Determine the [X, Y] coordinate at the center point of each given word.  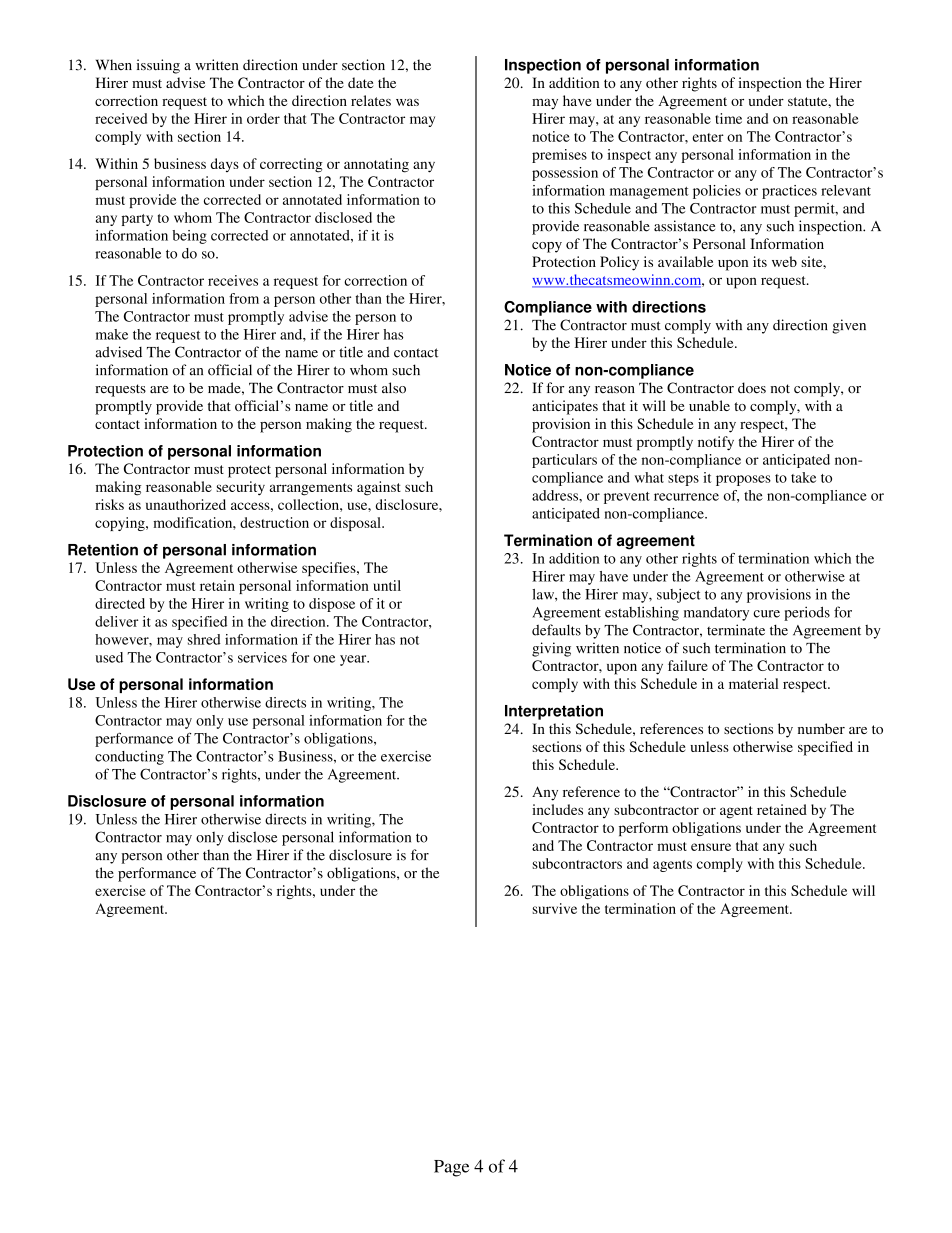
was [407, 102]
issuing [158, 66]
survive [554, 908]
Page [451, 1168]
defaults [556, 630]
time [728, 118]
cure [766, 614]
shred [204, 639]
